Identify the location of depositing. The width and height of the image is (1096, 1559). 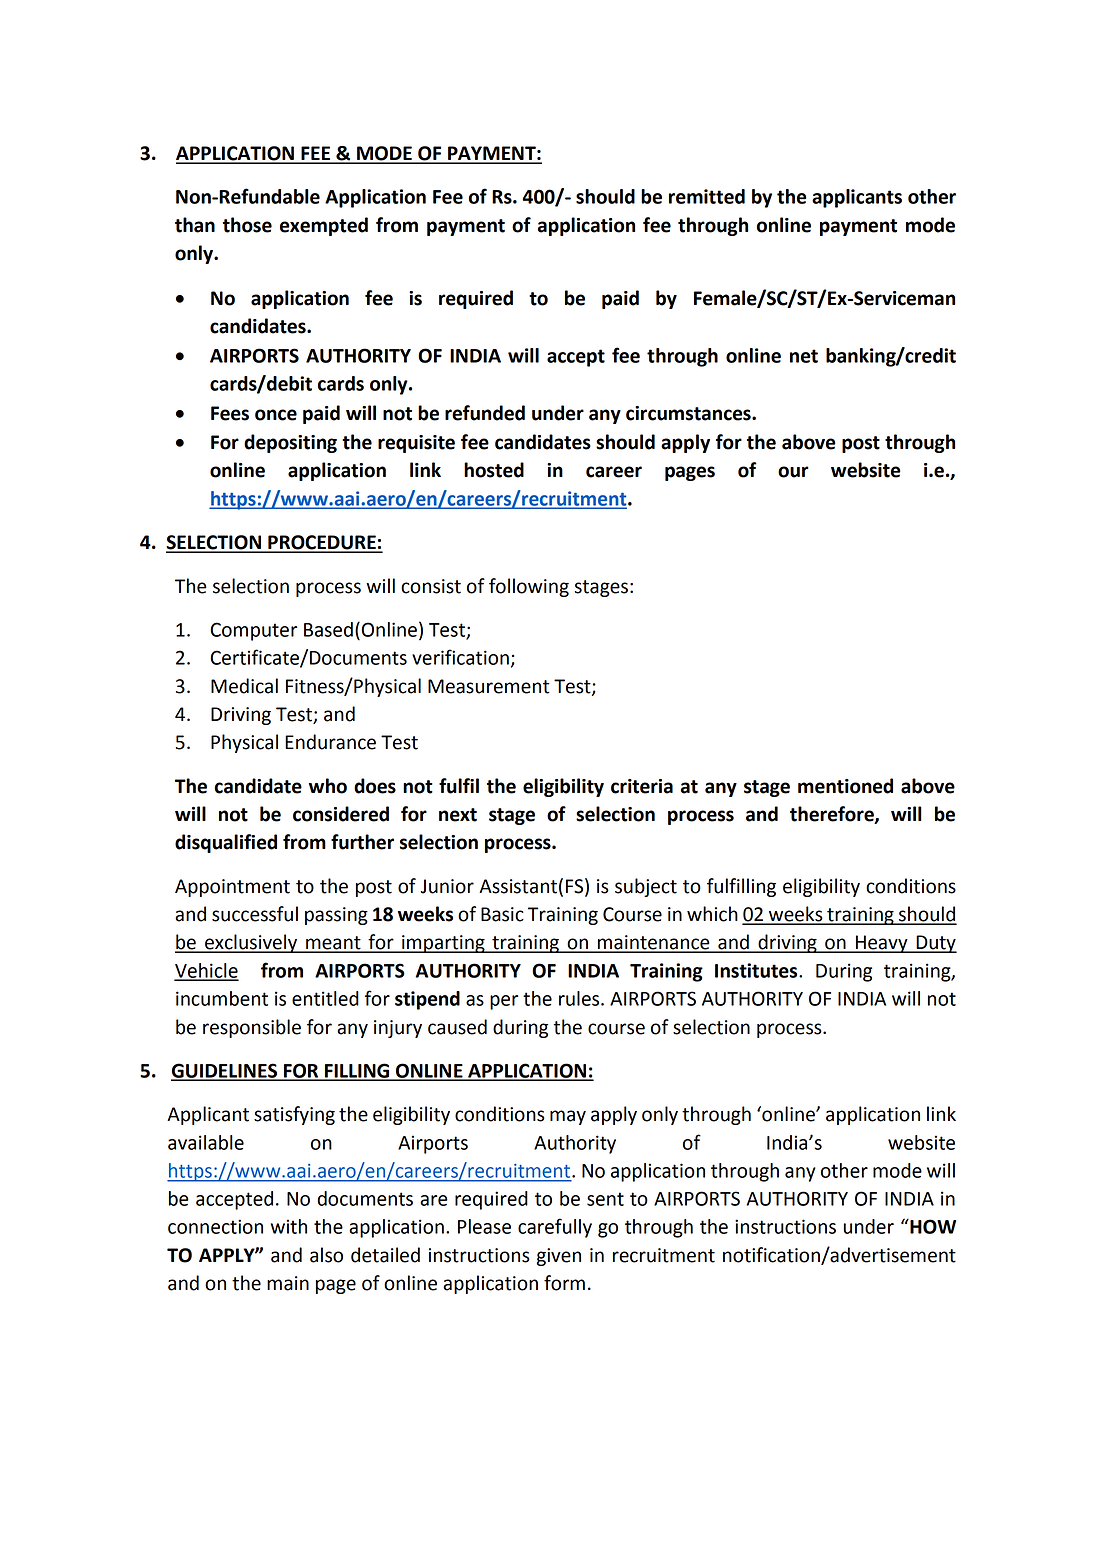
(290, 443).
